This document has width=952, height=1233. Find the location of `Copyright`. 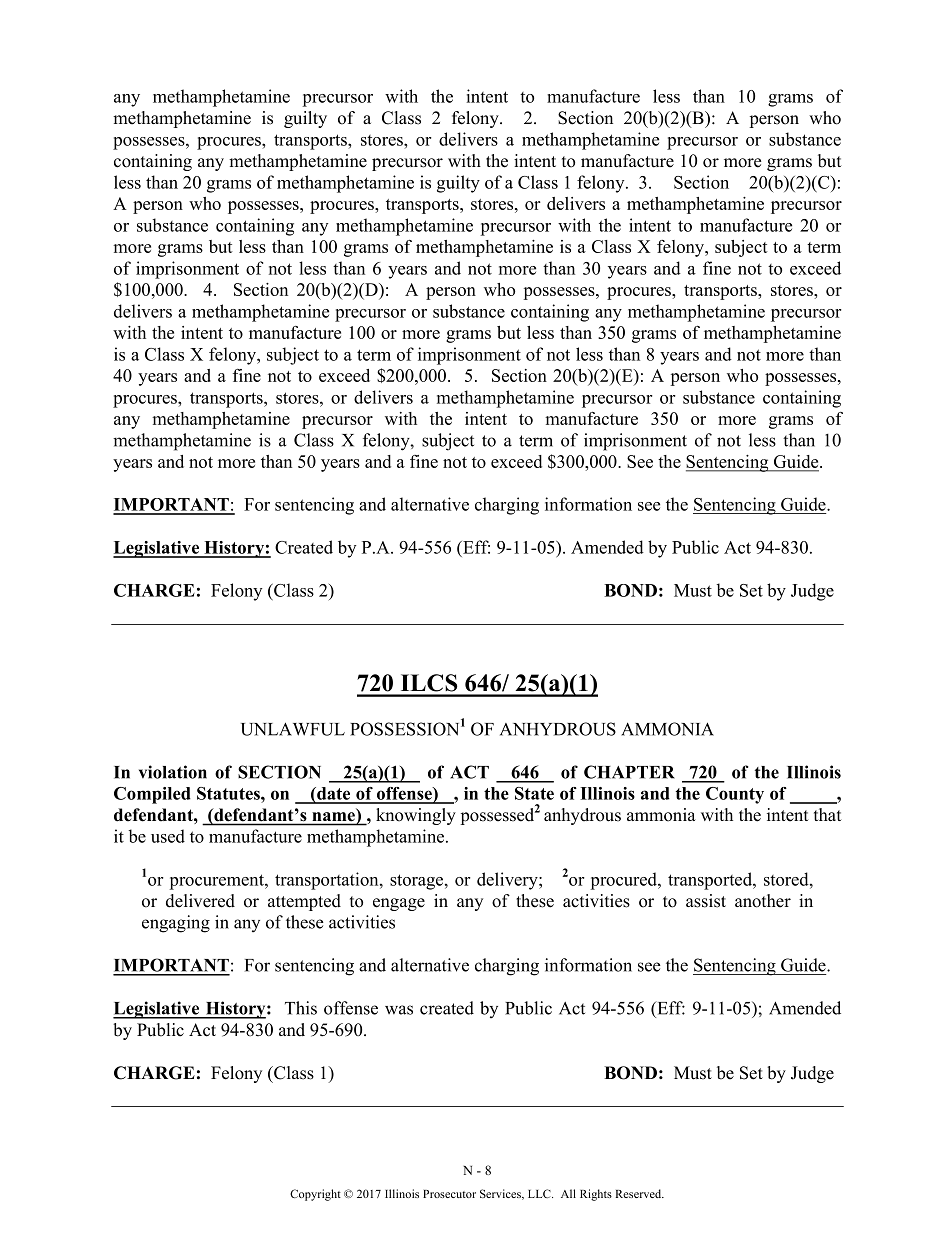

Copyright is located at coordinates (315, 1195).
